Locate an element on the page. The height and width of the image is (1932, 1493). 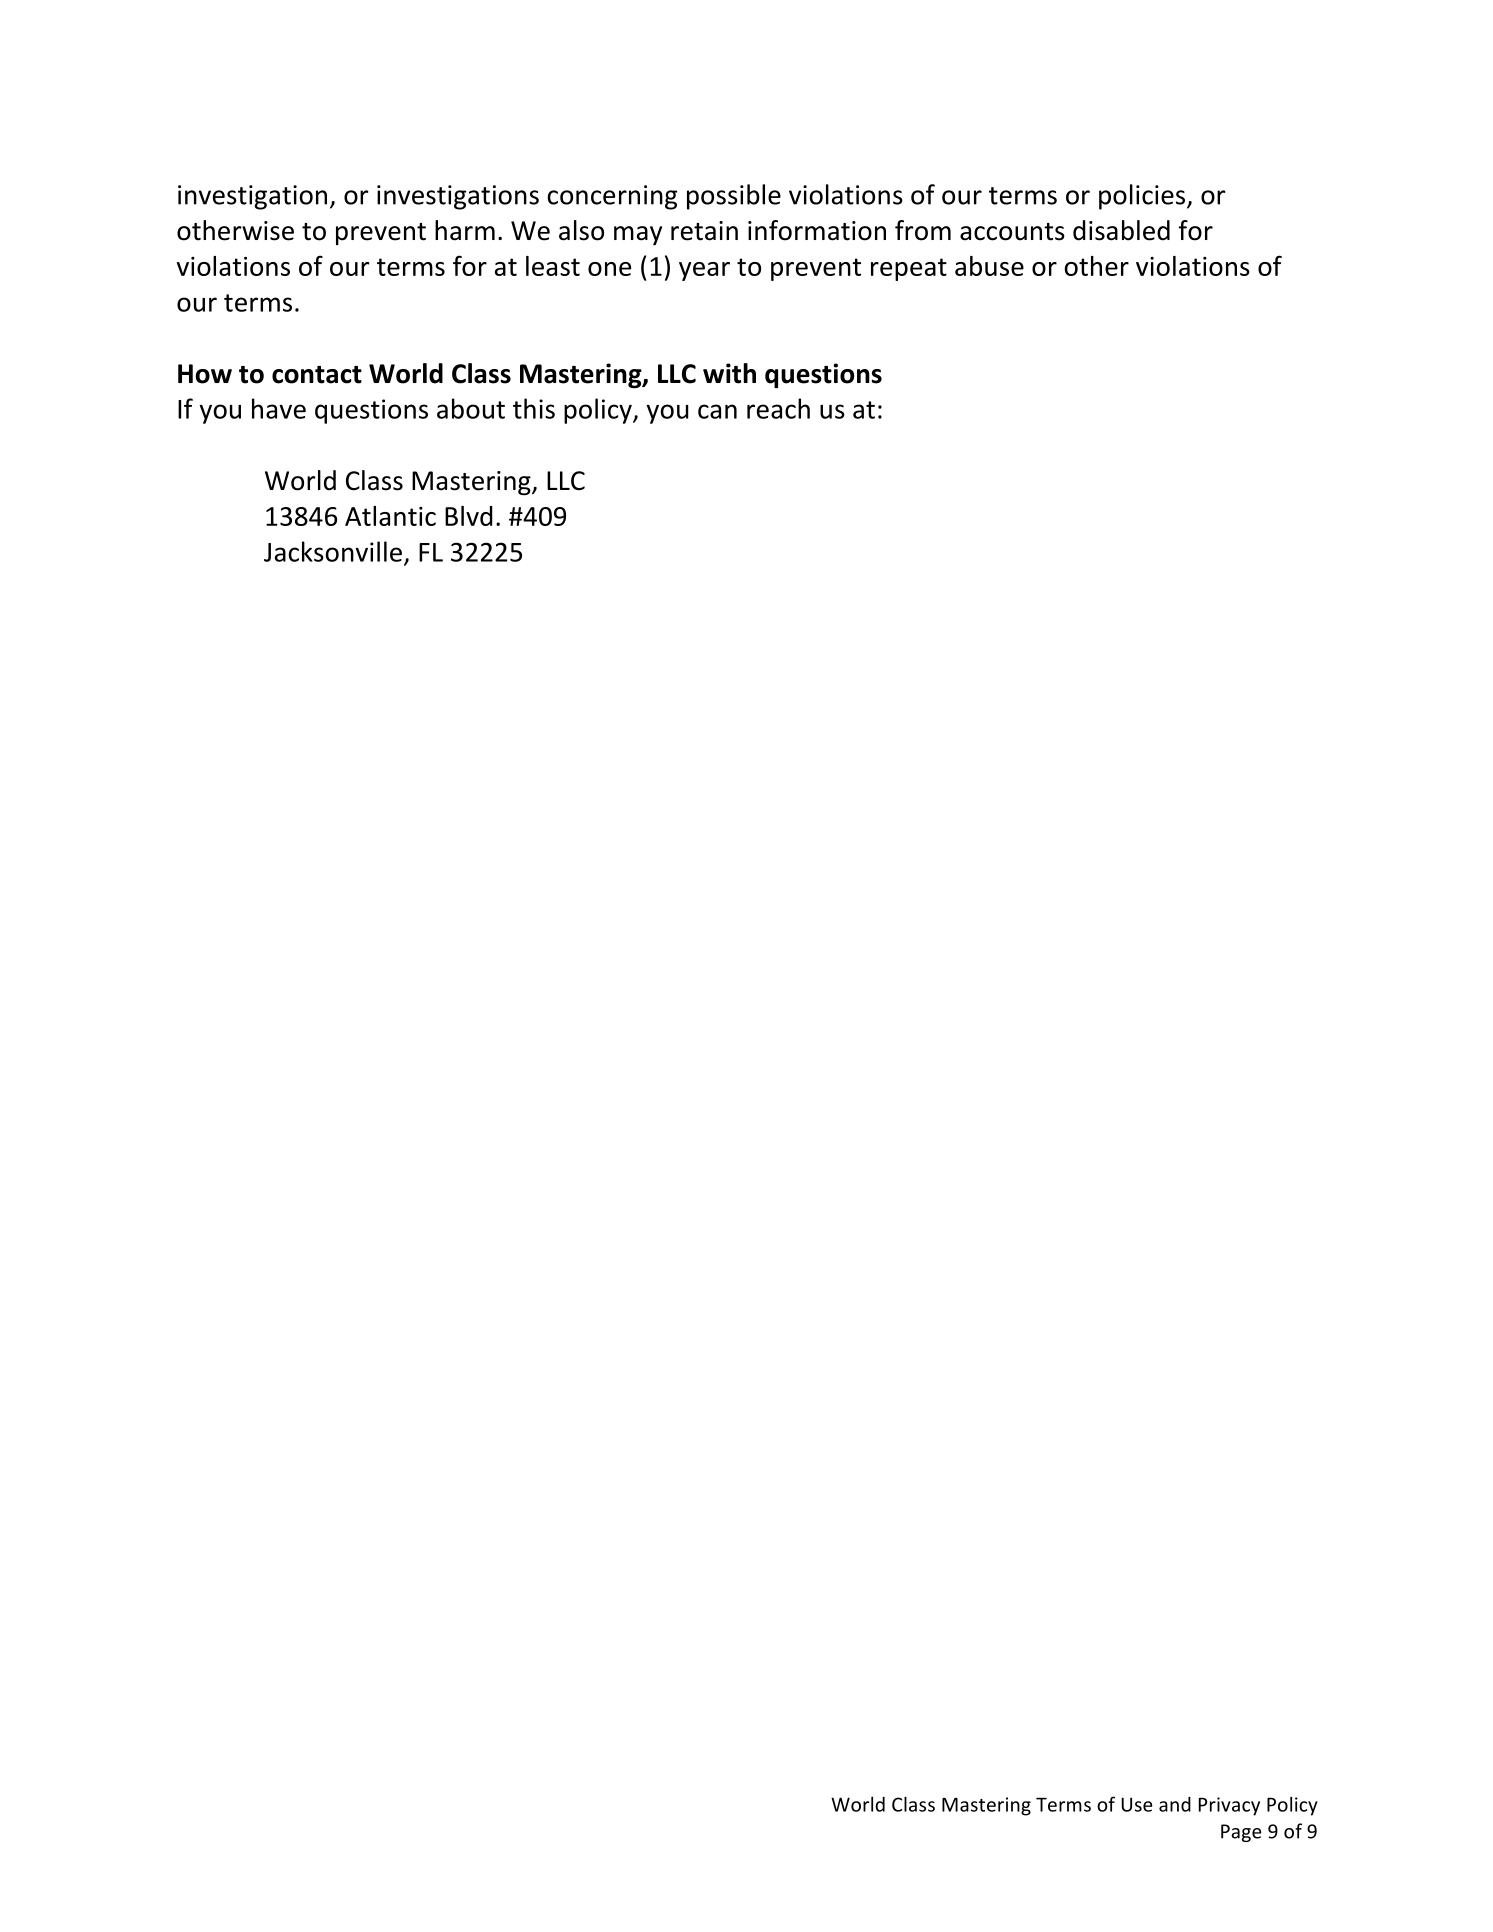
reach is located at coordinates (778, 408).
